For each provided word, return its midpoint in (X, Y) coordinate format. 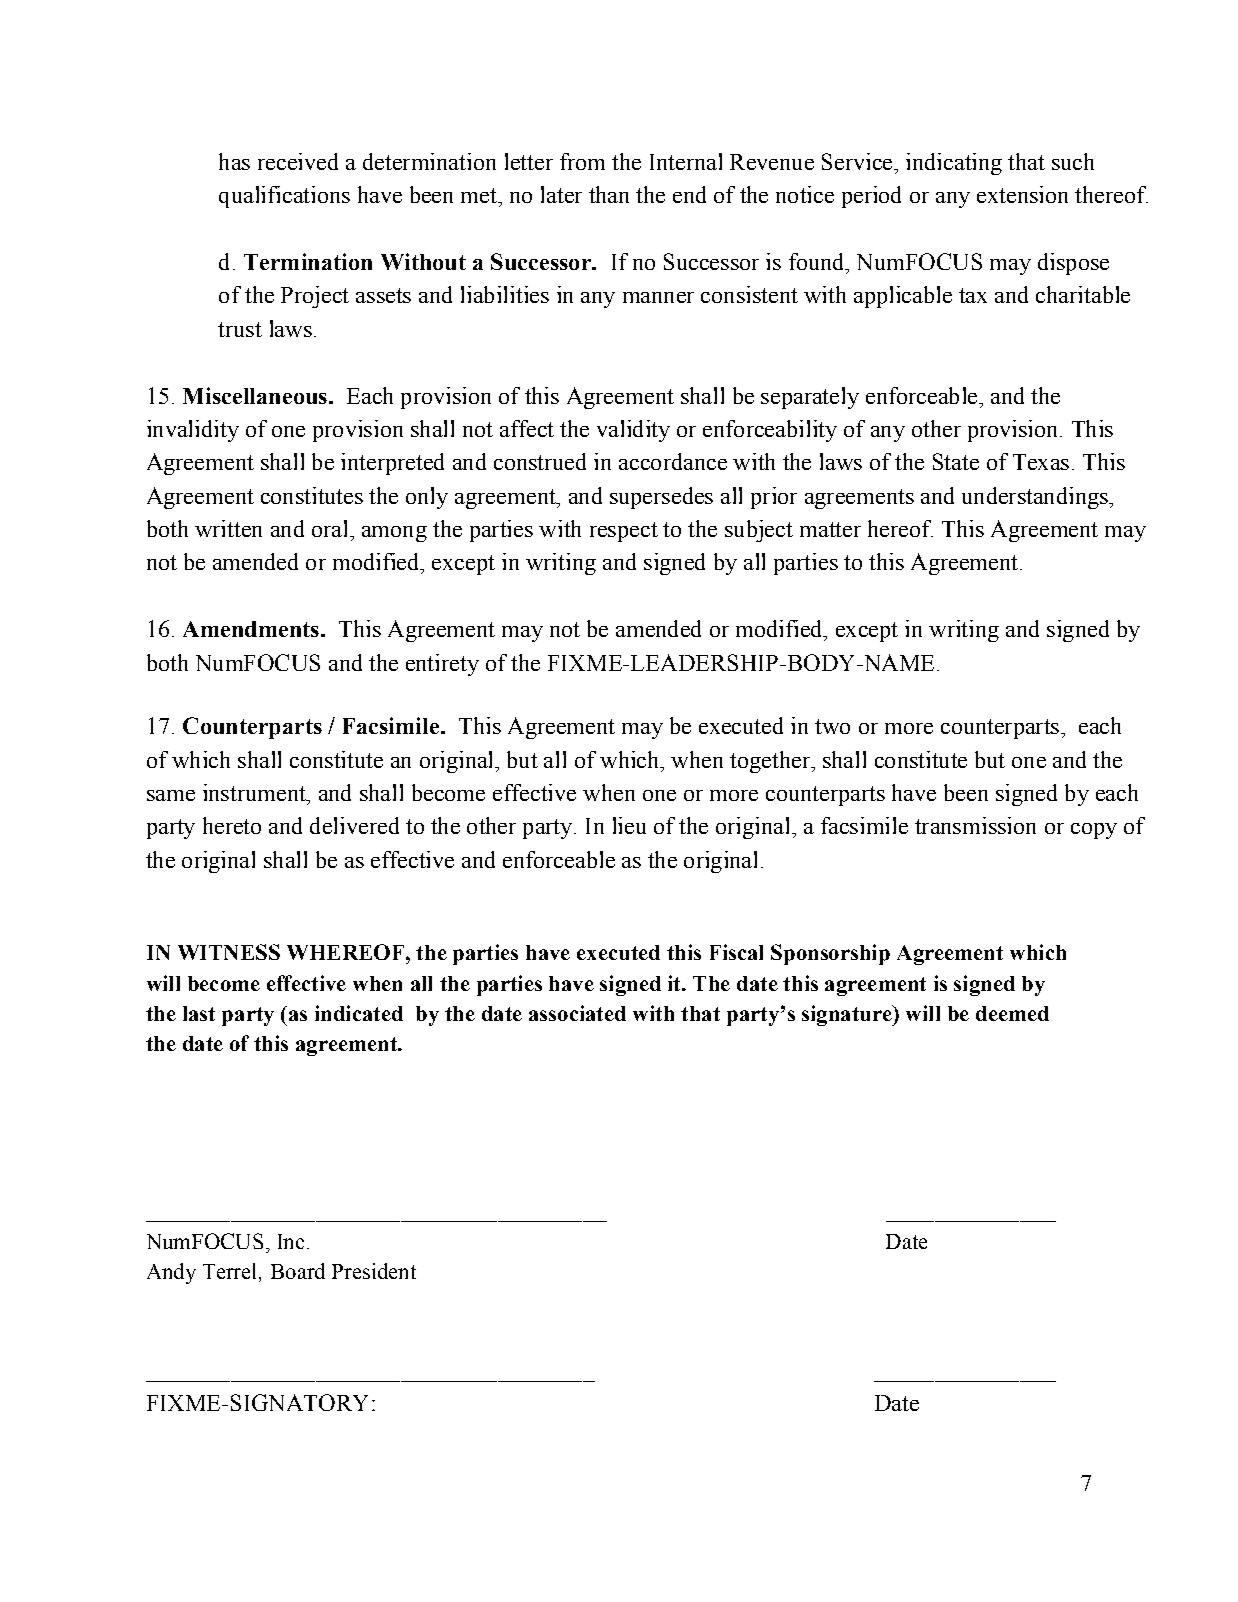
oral (331, 528)
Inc (291, 1241)
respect (624, 532)
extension (1022, 194)
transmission (975, 825)
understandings (1036, 498)
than (609, 194)
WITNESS (229, 952)
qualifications (284, 197)
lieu (629, 825)
